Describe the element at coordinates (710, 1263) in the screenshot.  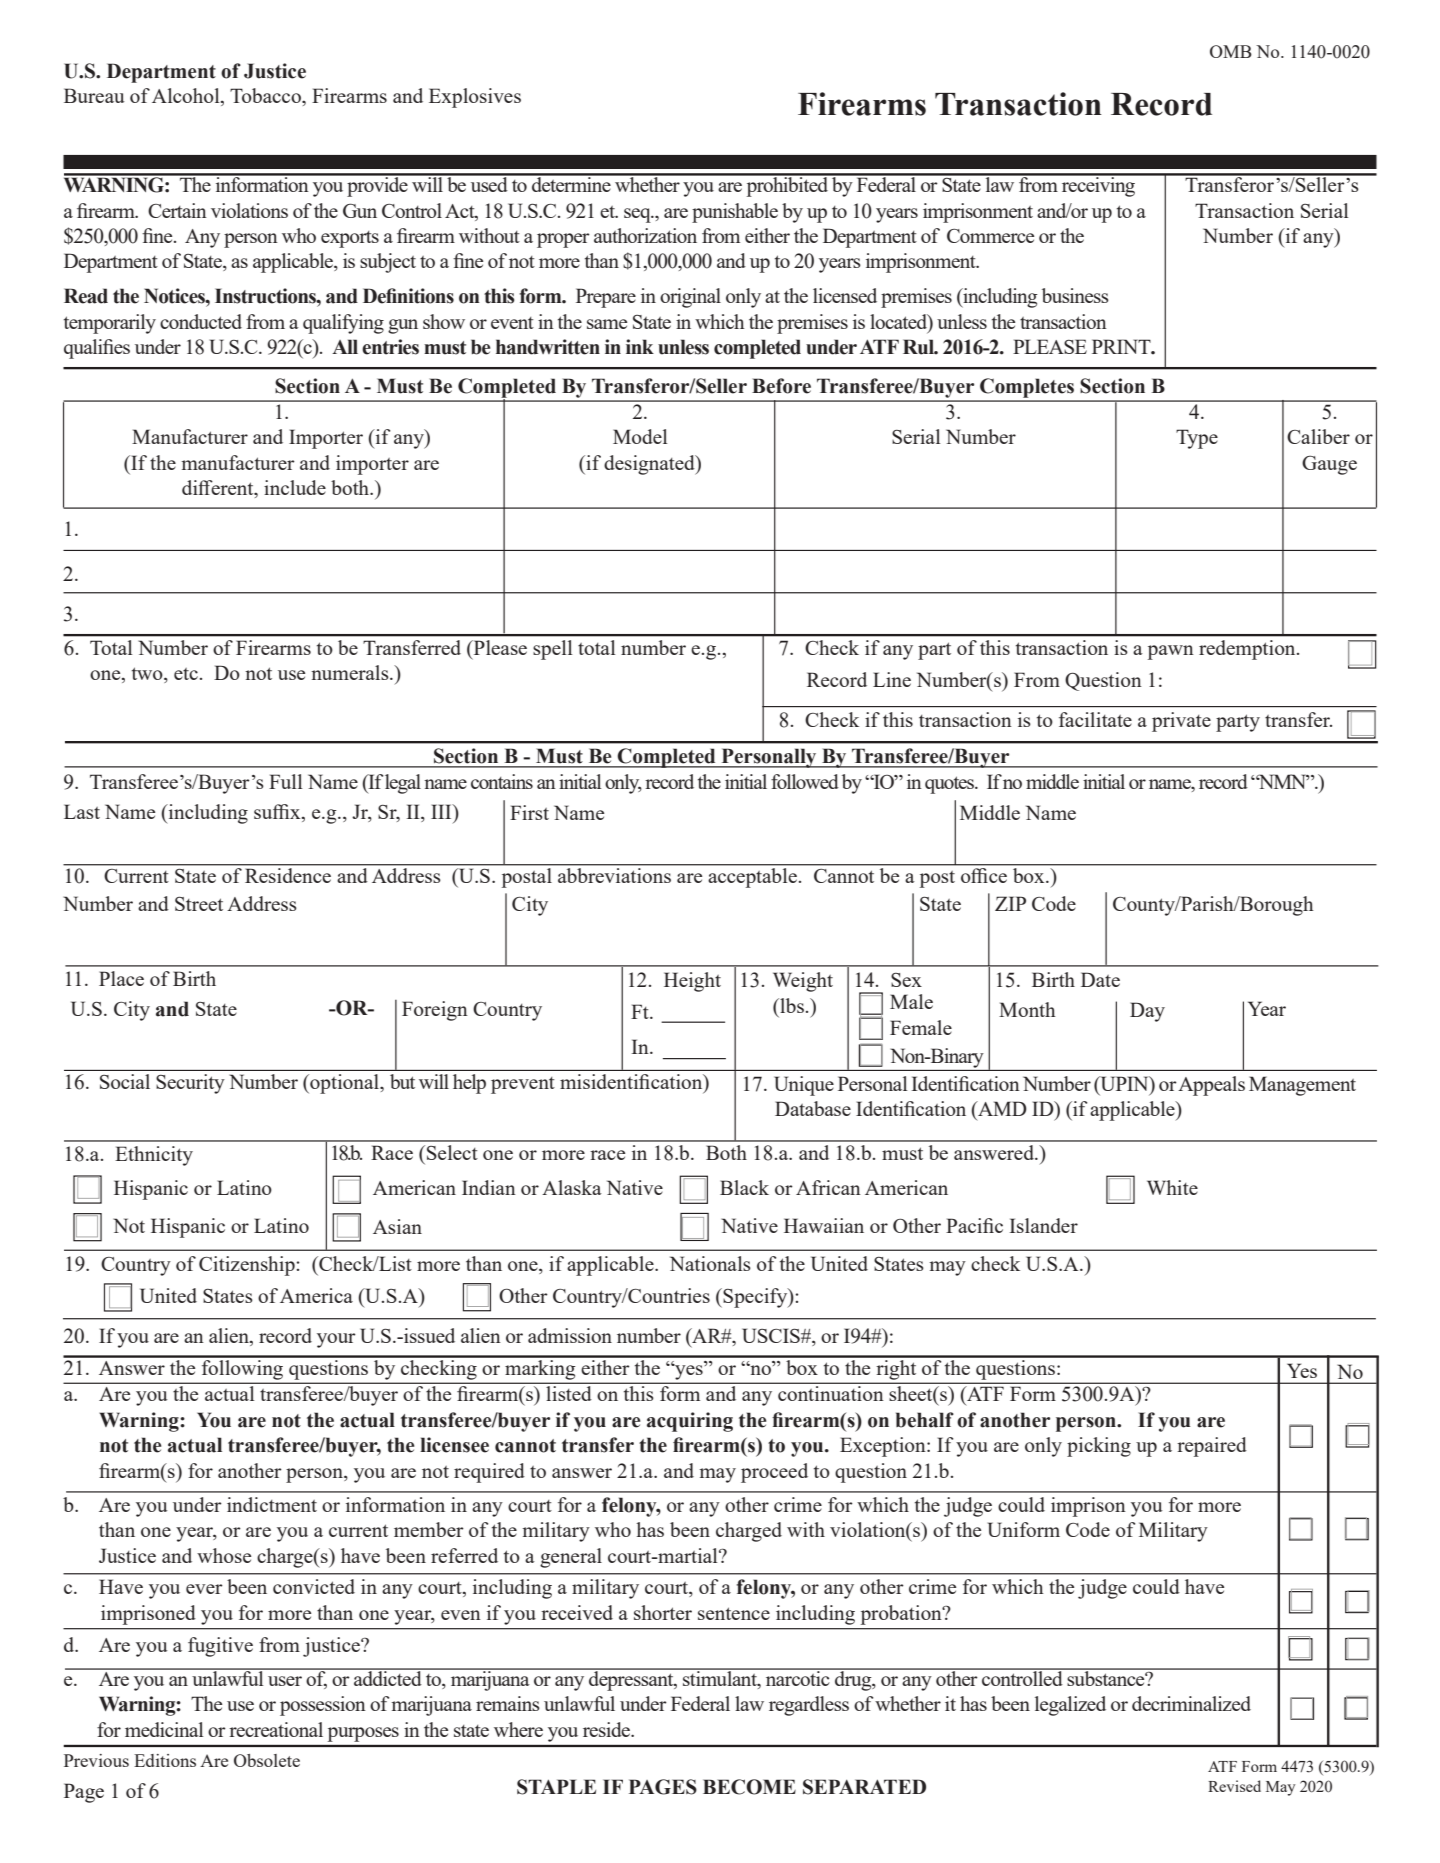
I see `Nationals` at that location.
